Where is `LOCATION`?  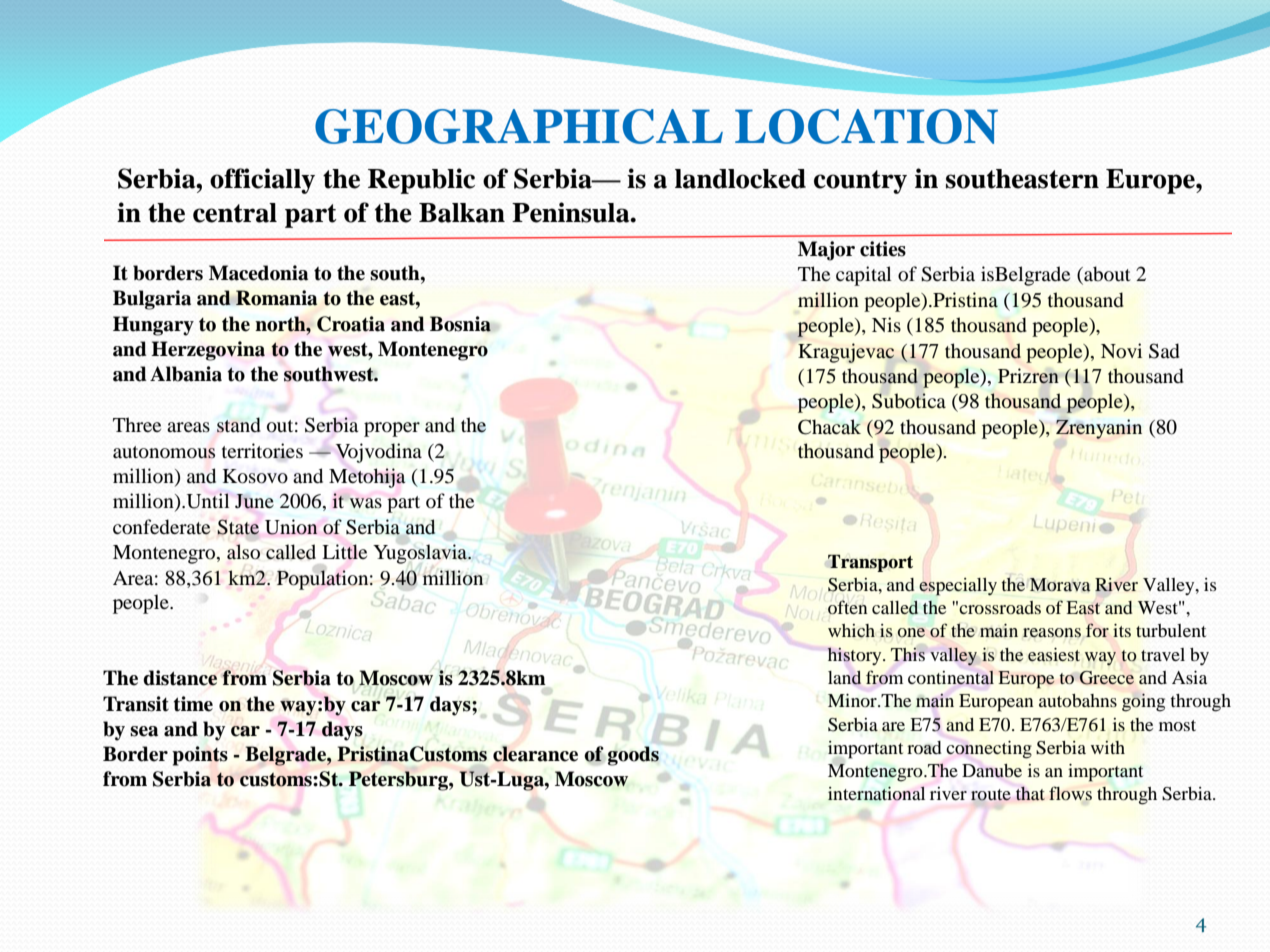 LOCATION is located at coordinates (866, 126).
